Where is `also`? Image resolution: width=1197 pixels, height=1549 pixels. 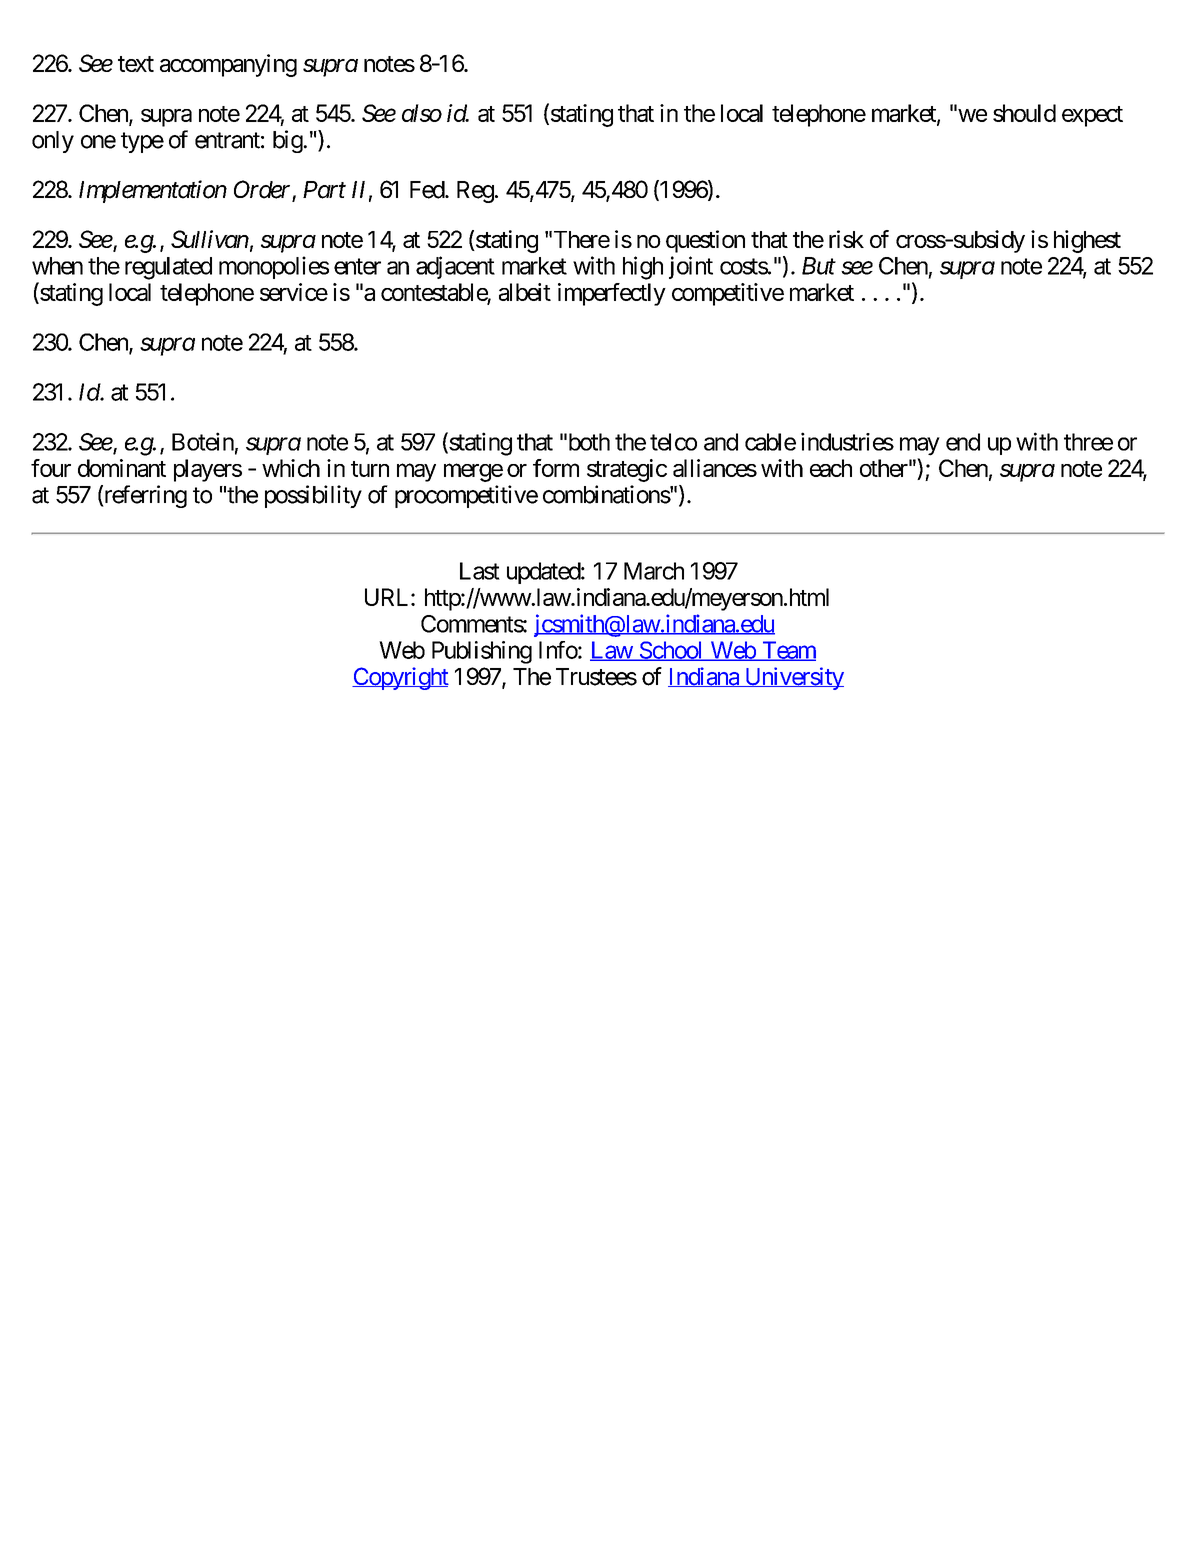
also is located at coordinates (422, 113).
